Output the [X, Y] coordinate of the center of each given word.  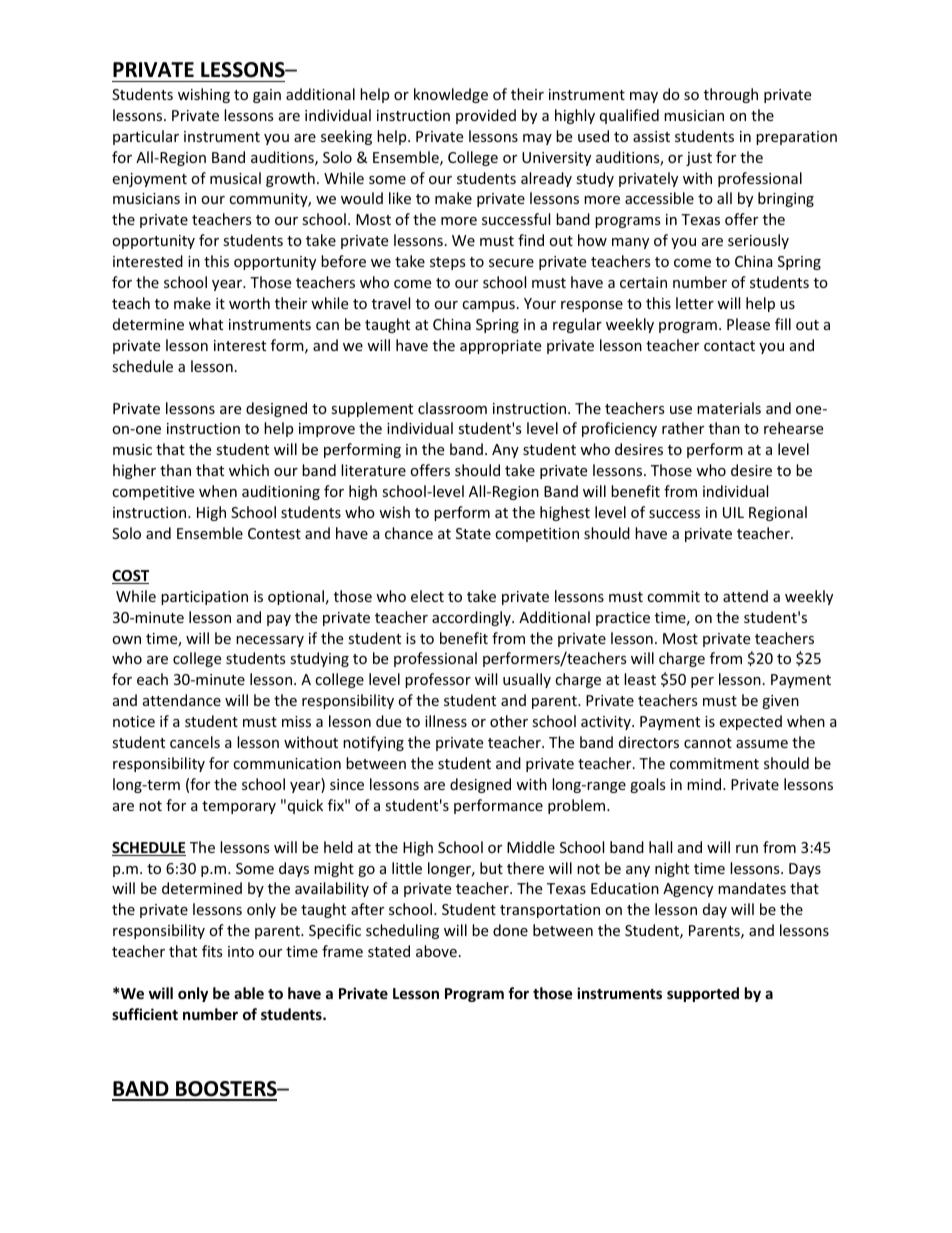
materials [729, 408]
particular [146, 137]
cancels [195, 742]
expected [750, 722]
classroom [452, 408]
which [249, 470]
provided [486, 116]
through [731, 95]
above [436, 951]
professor [438, 680]
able [249, 993]
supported [703, 994]
